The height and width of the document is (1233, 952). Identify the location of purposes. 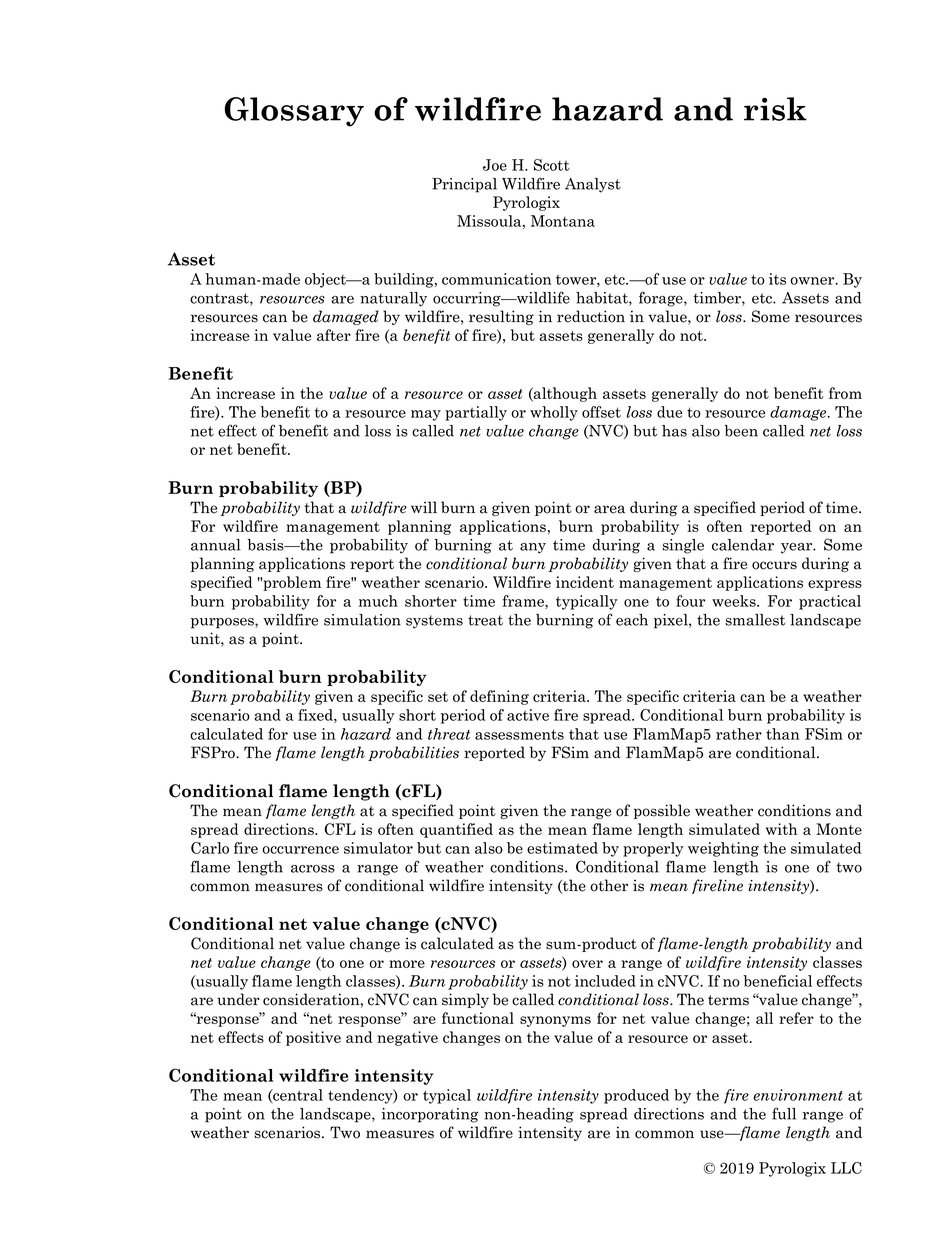
(223, 623).
